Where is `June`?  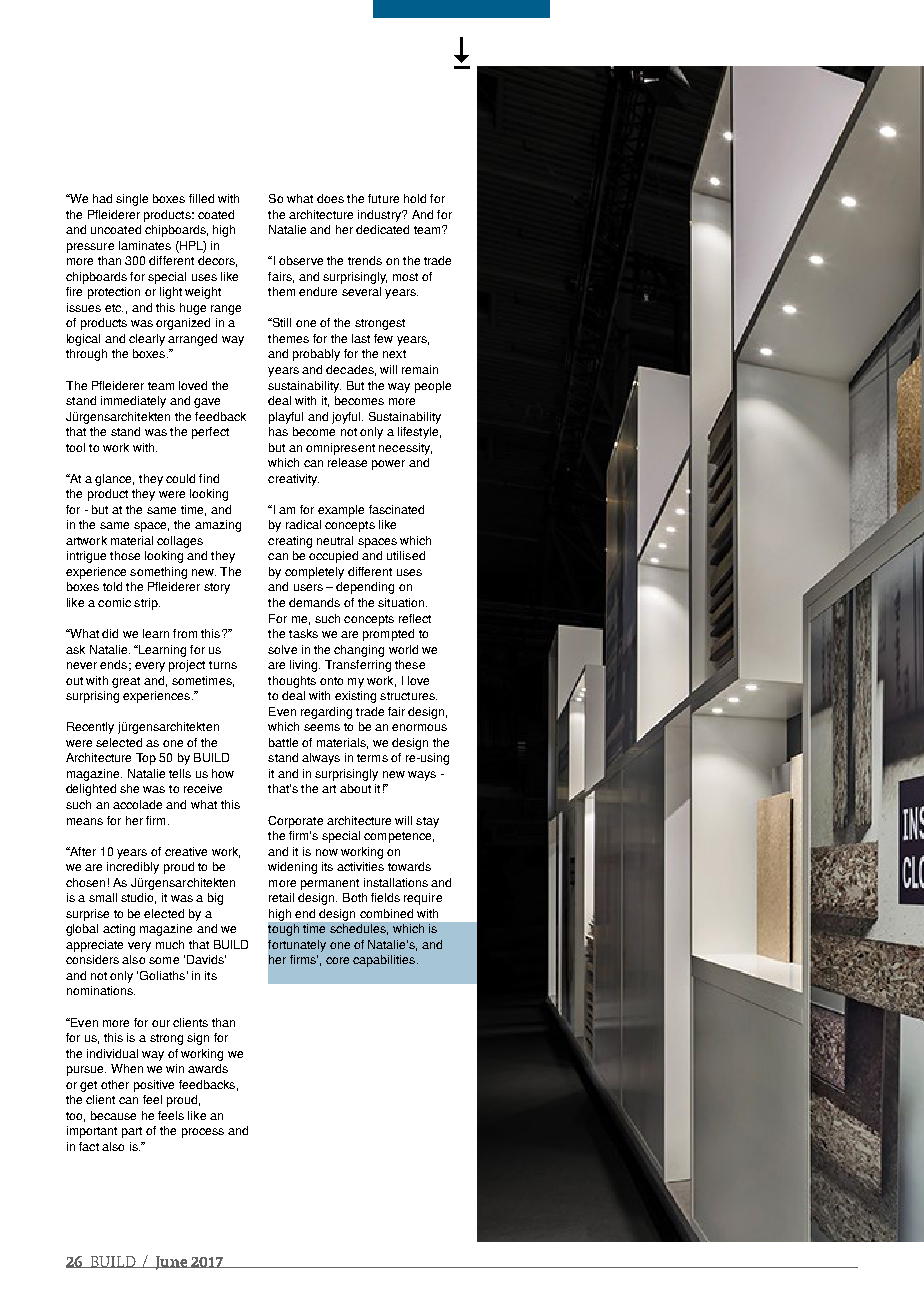 June is located at coordinates (171, 1263).
